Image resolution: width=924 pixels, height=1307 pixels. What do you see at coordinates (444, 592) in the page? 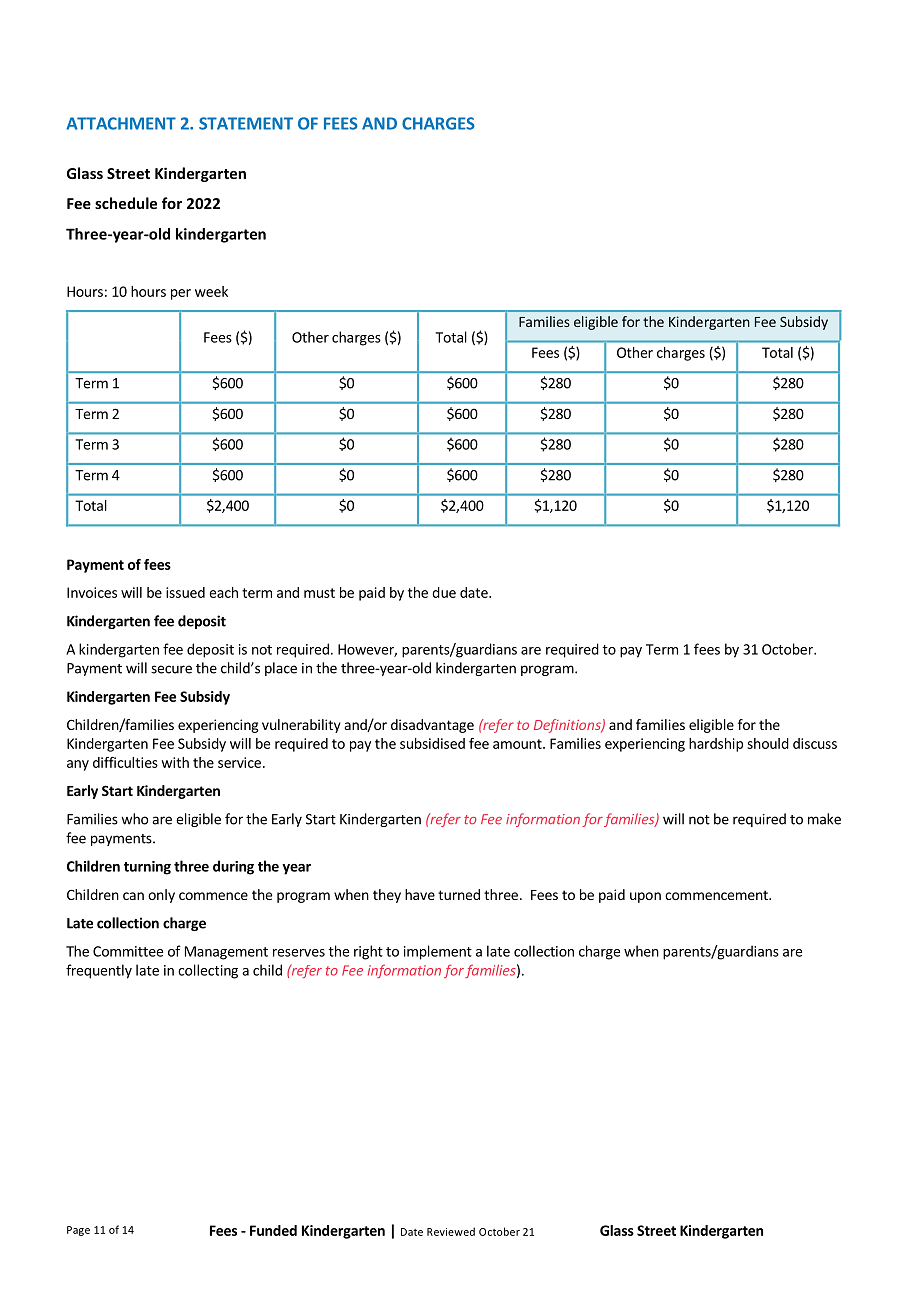
I see `due` at bounding box center [444, 592].
